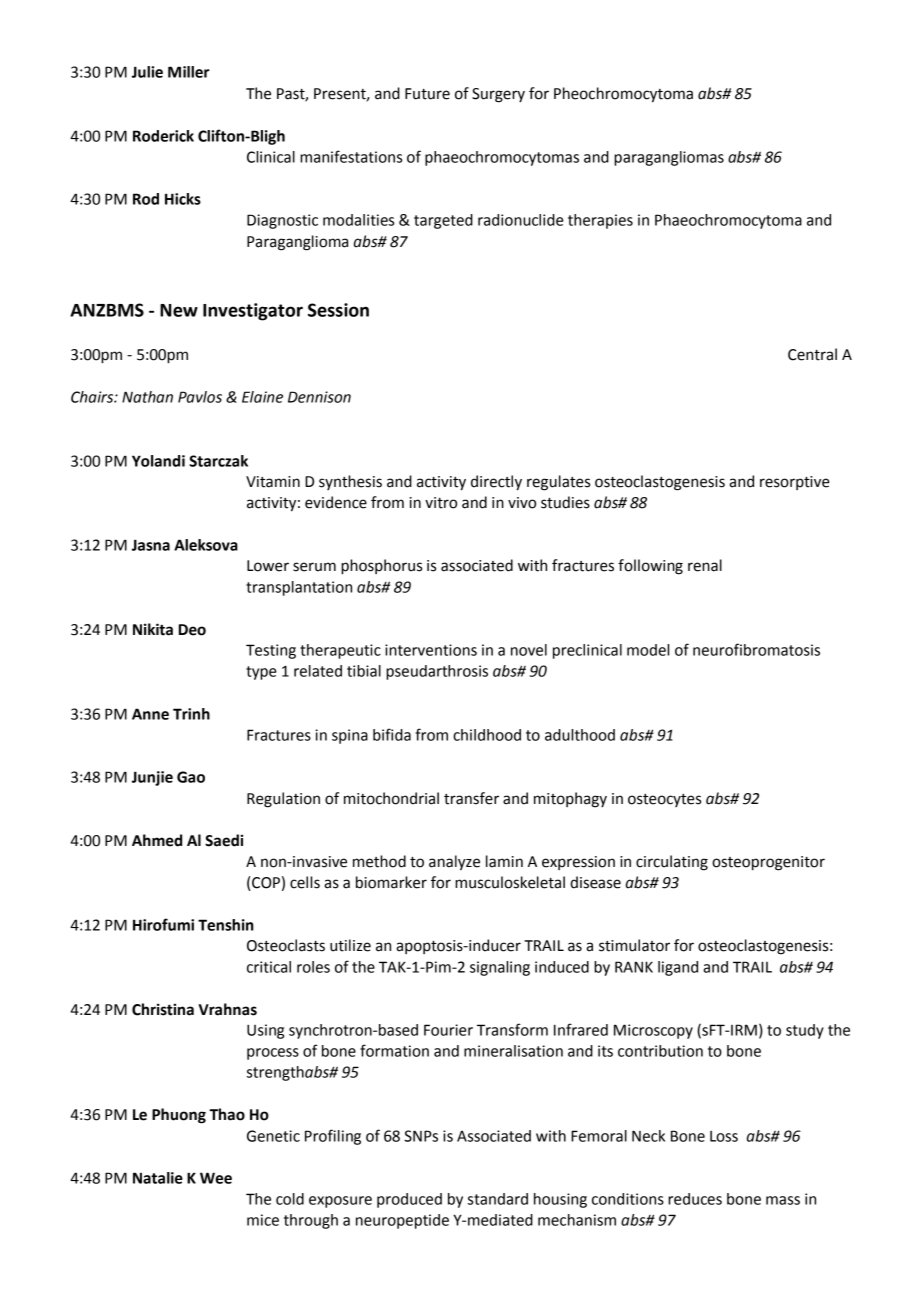 This image has height=1308, width=924. I want to click on Wee, so click(216, 1178).
